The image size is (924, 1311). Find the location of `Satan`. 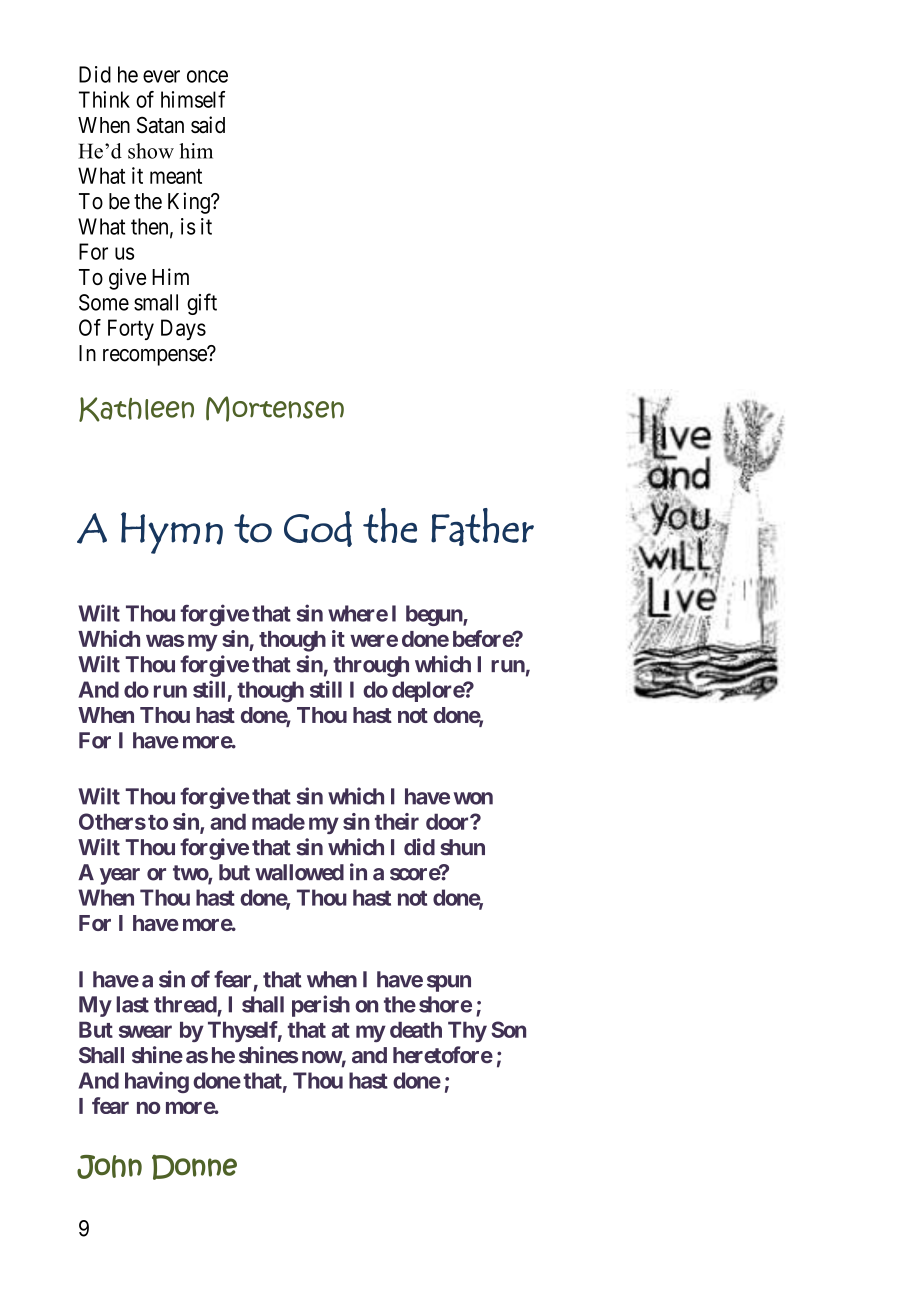

Satan is located at coordinates (160, 125).
